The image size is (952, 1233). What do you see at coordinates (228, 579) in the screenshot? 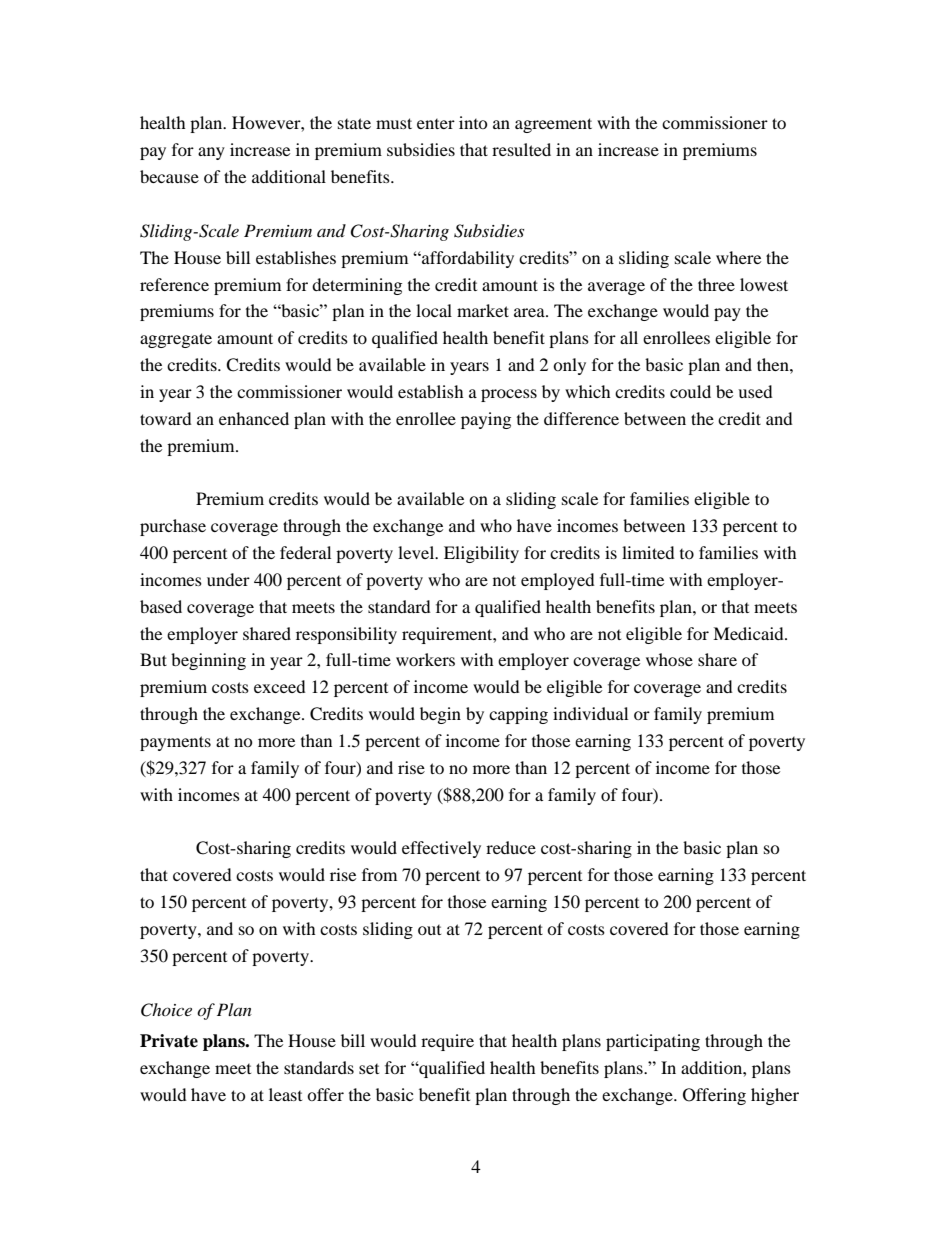
I see `under` at bounding box center [228, 579].
